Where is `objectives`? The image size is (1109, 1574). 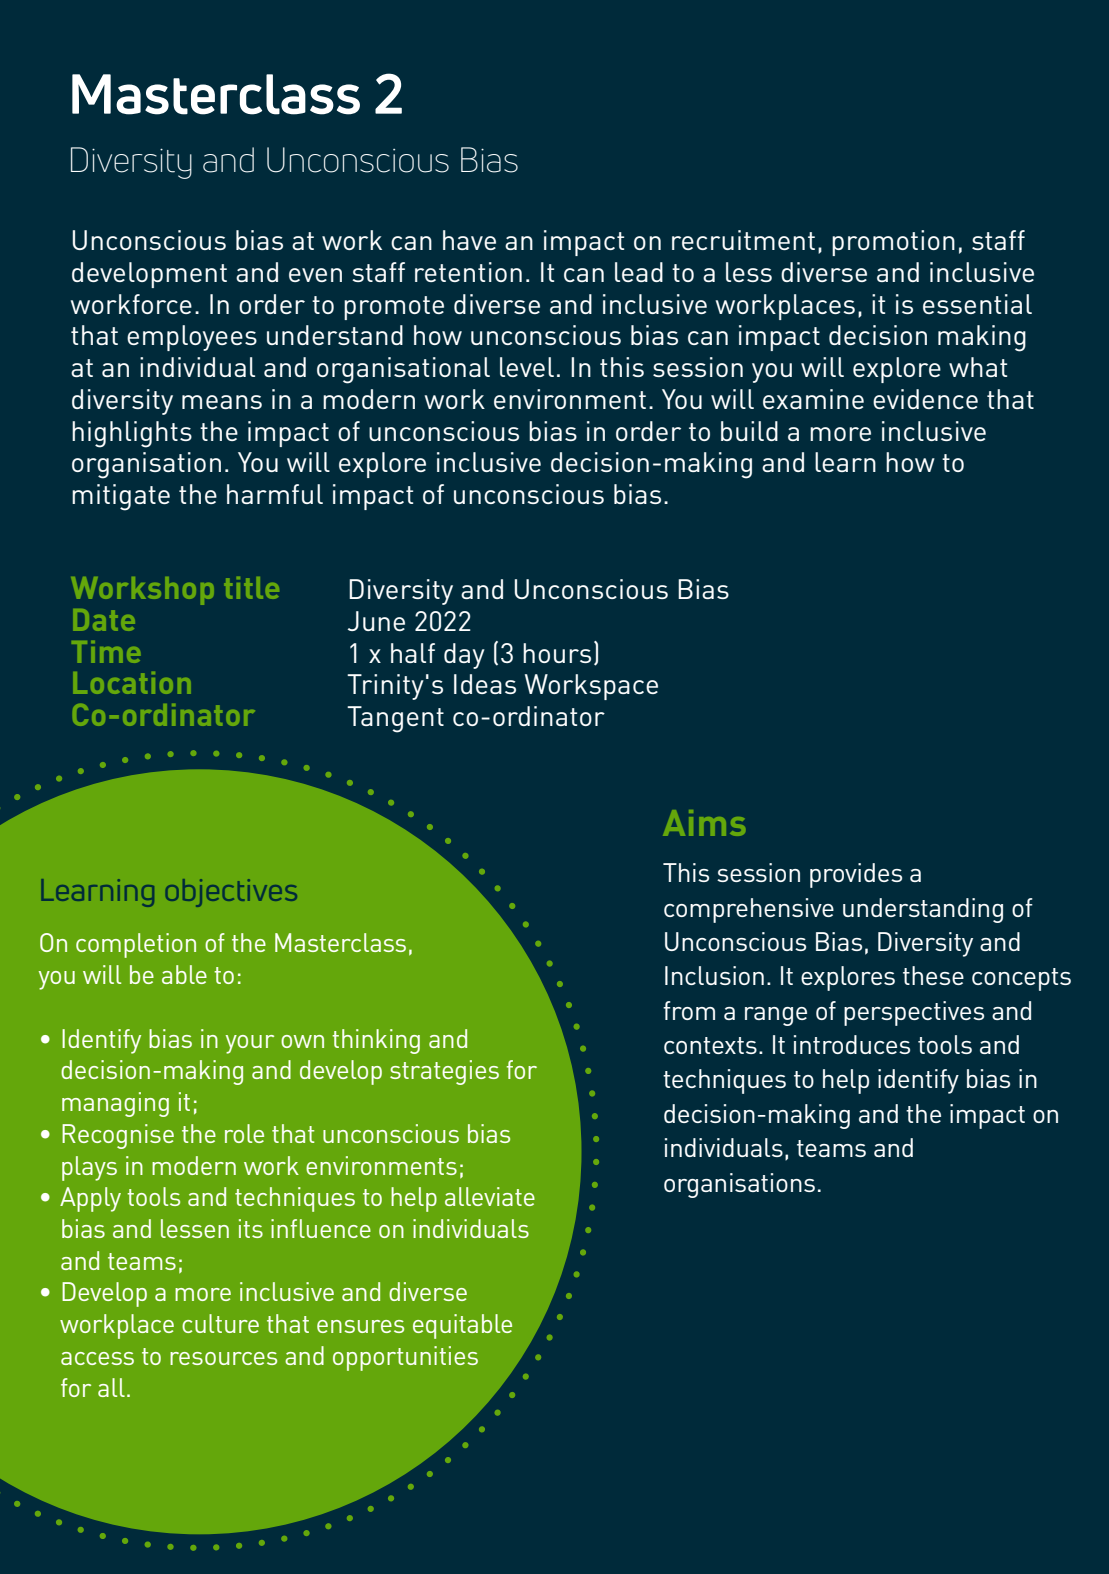 objectives is located at coordinates (231, 893).
